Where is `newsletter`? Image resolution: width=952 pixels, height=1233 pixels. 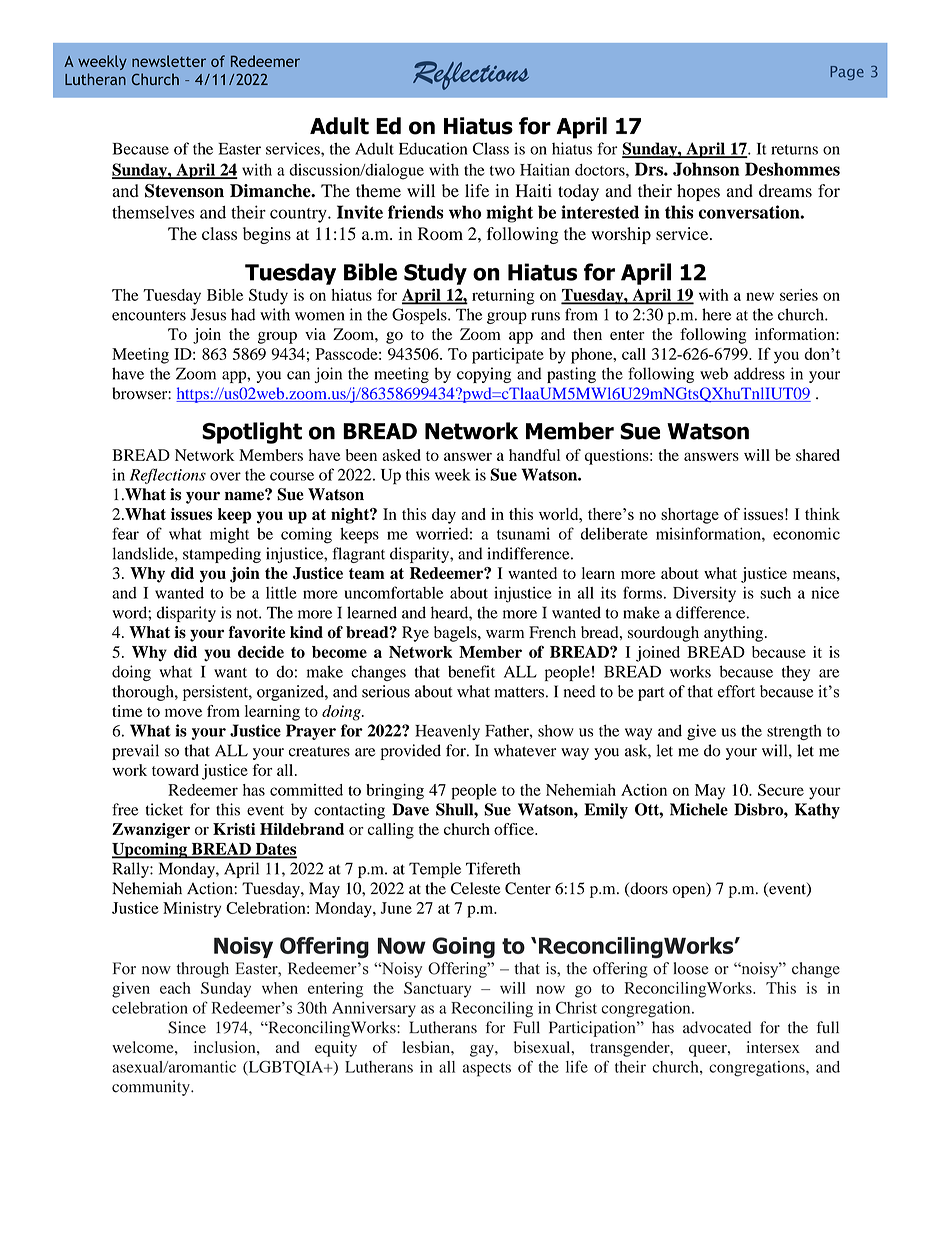 newsletter is located at coordinates (169, 61).
